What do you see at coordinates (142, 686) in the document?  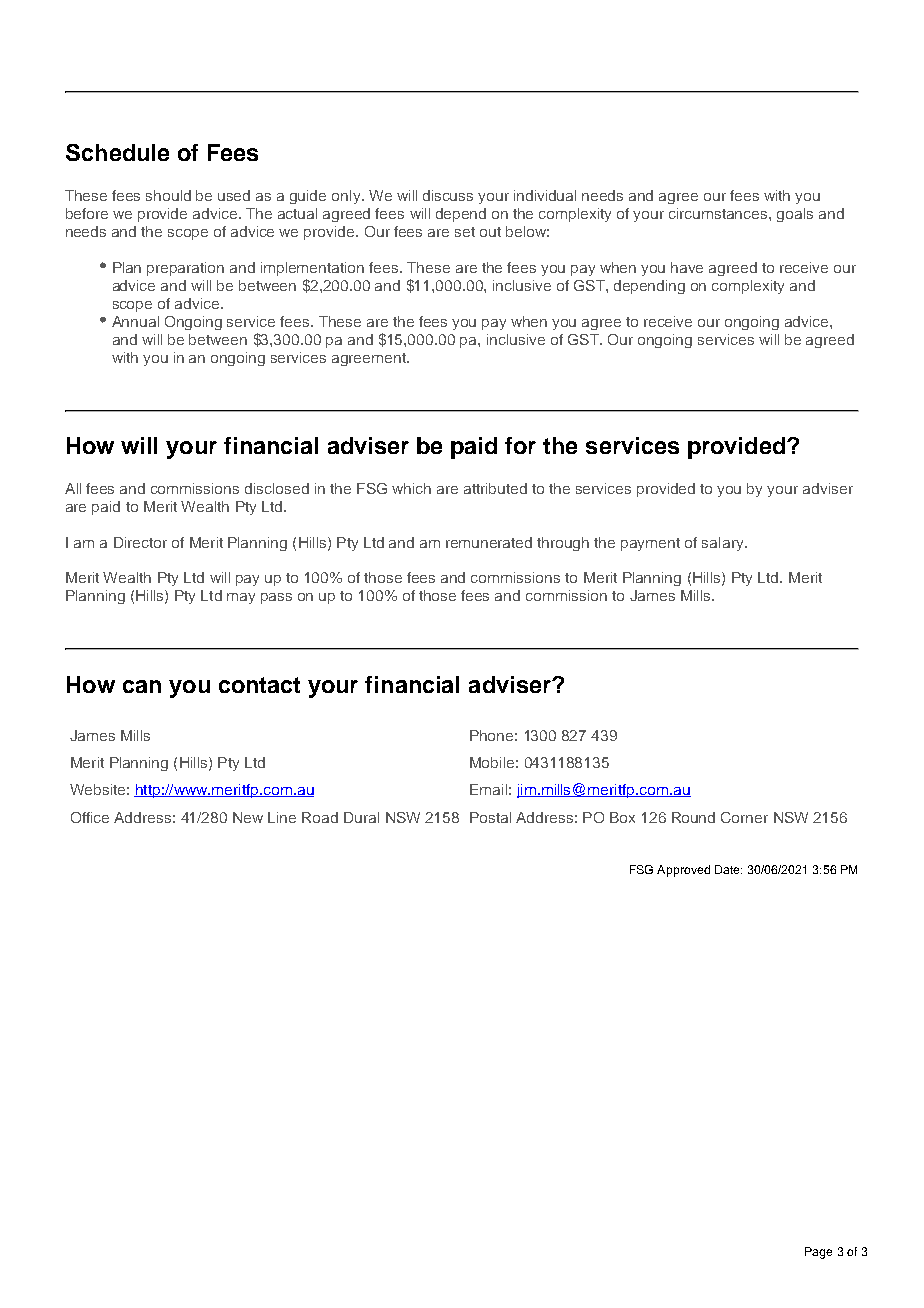 I see `can` at bounding box center [142, 686].
